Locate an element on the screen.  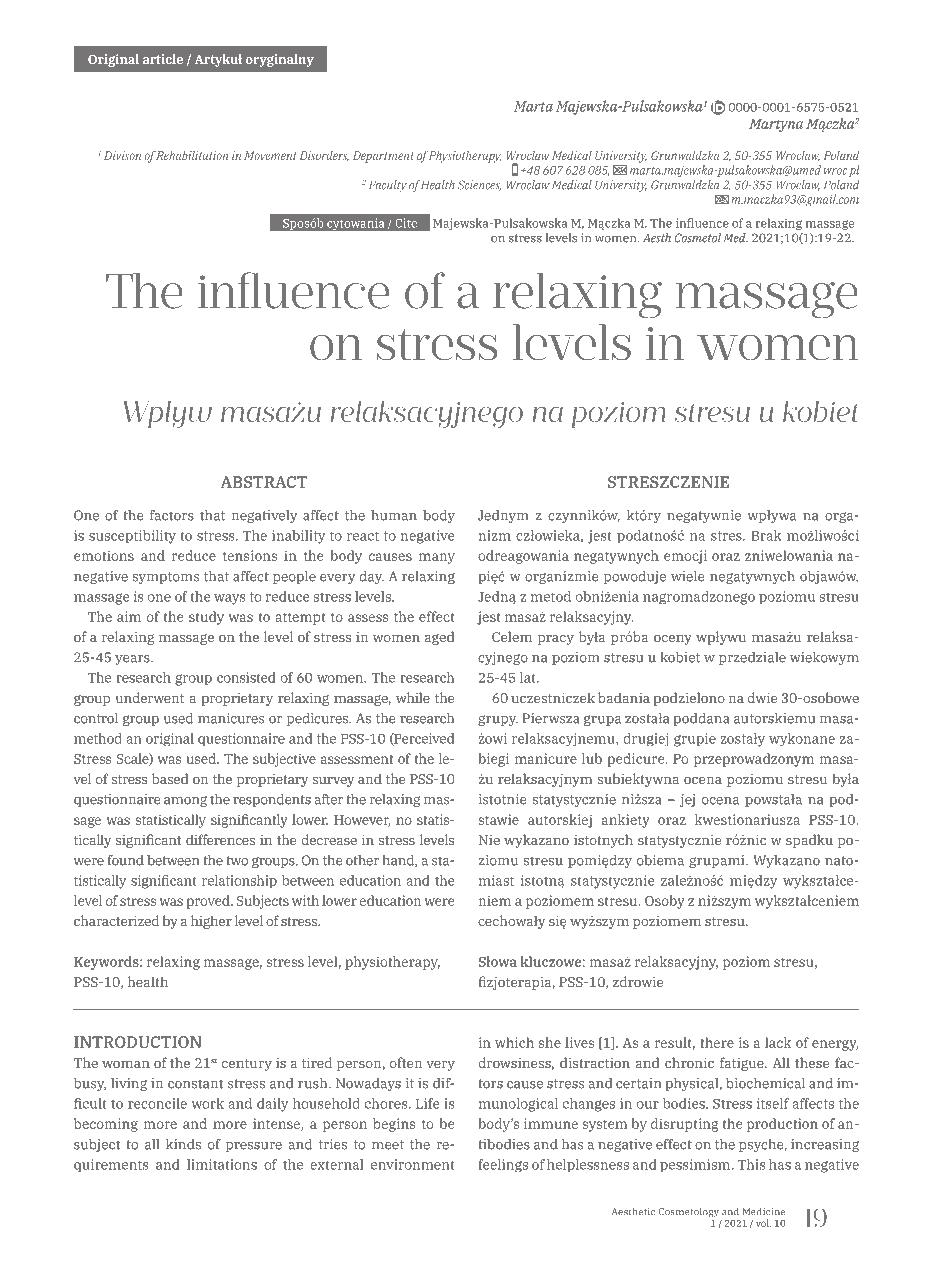
Department is located at coordinates (383, 157).
